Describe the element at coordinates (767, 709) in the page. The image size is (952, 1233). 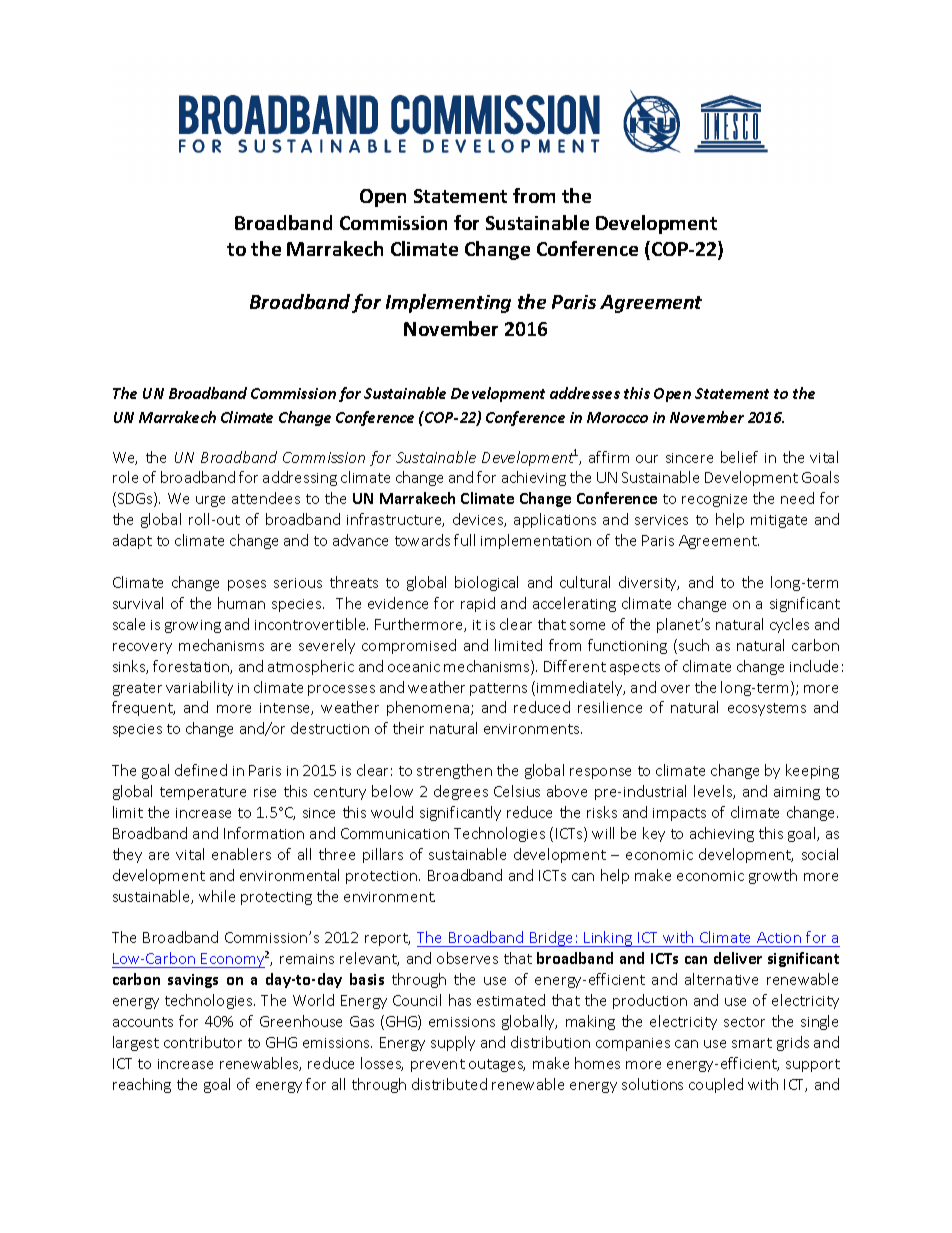
I see `ecosystems` at that location.
